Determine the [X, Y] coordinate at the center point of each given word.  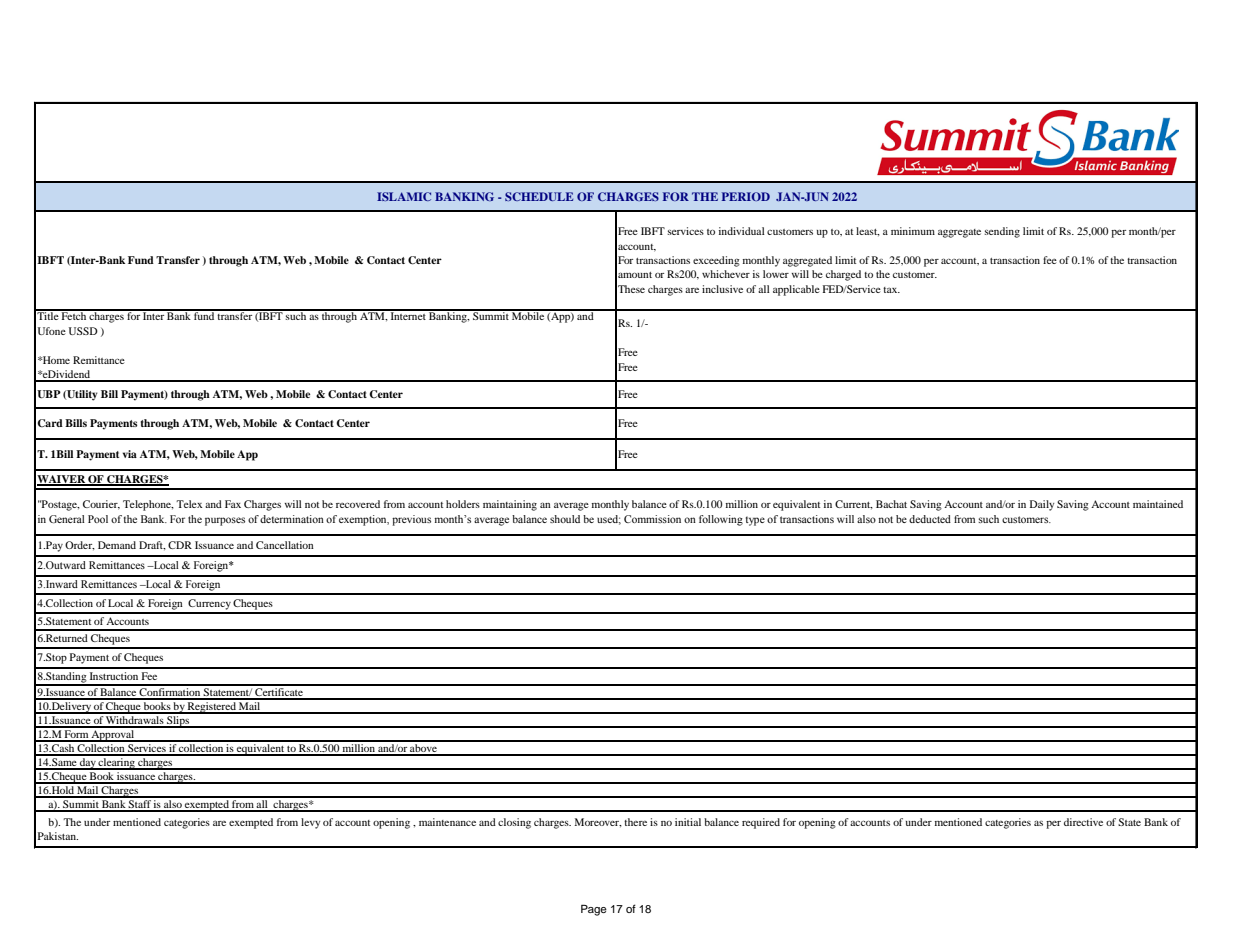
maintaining [510, 505]
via [130, 454]
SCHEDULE [539, 196]
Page [594, 910]
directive [1083, 822]
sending [1002, 232]
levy [310, 823]
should [565, 519]
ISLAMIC [404, 196]
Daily [1042, 505]
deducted [930, 519]
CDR [180, 545]
